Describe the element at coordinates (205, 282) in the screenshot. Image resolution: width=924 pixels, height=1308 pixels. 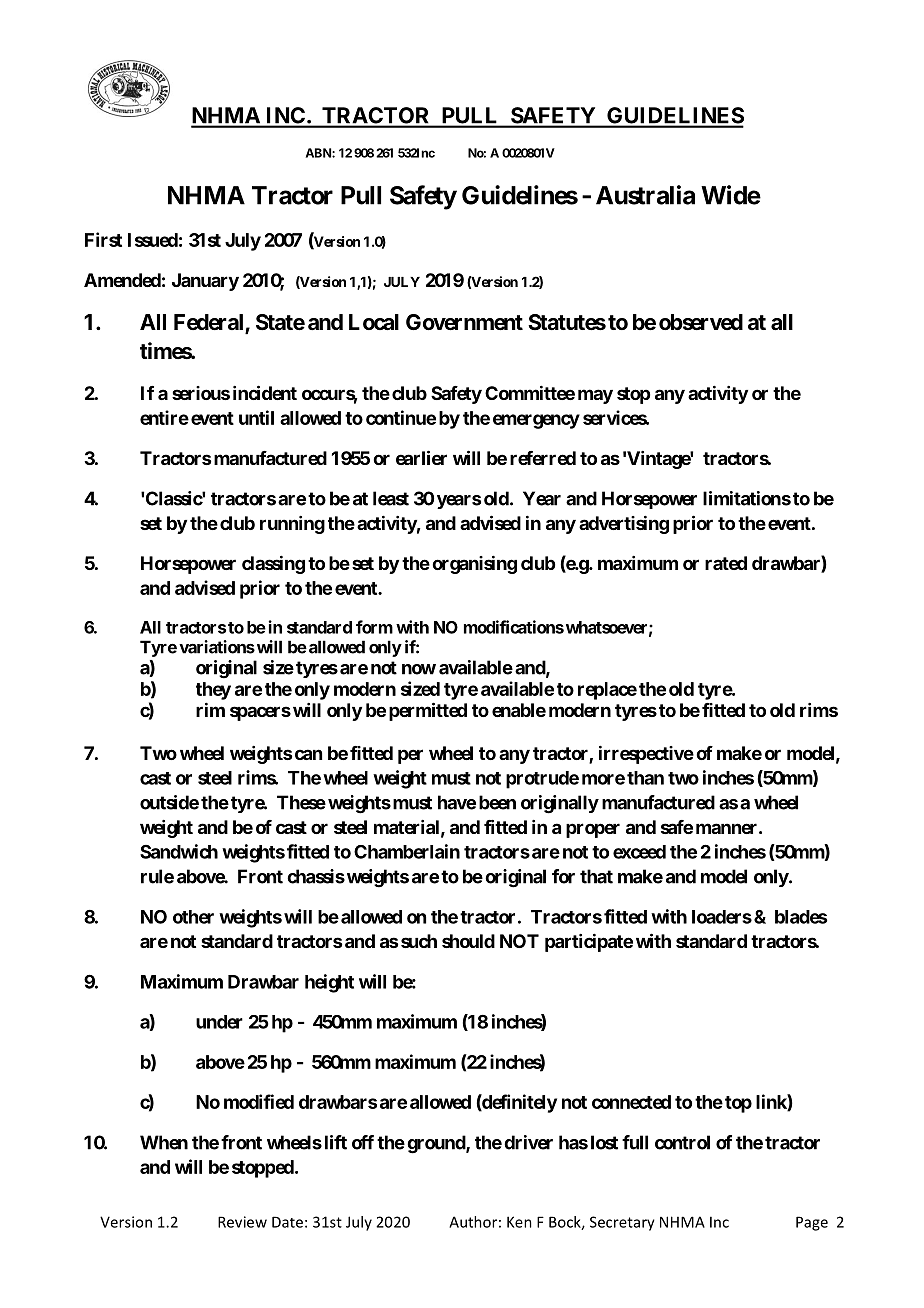
I see `January` at that location.
